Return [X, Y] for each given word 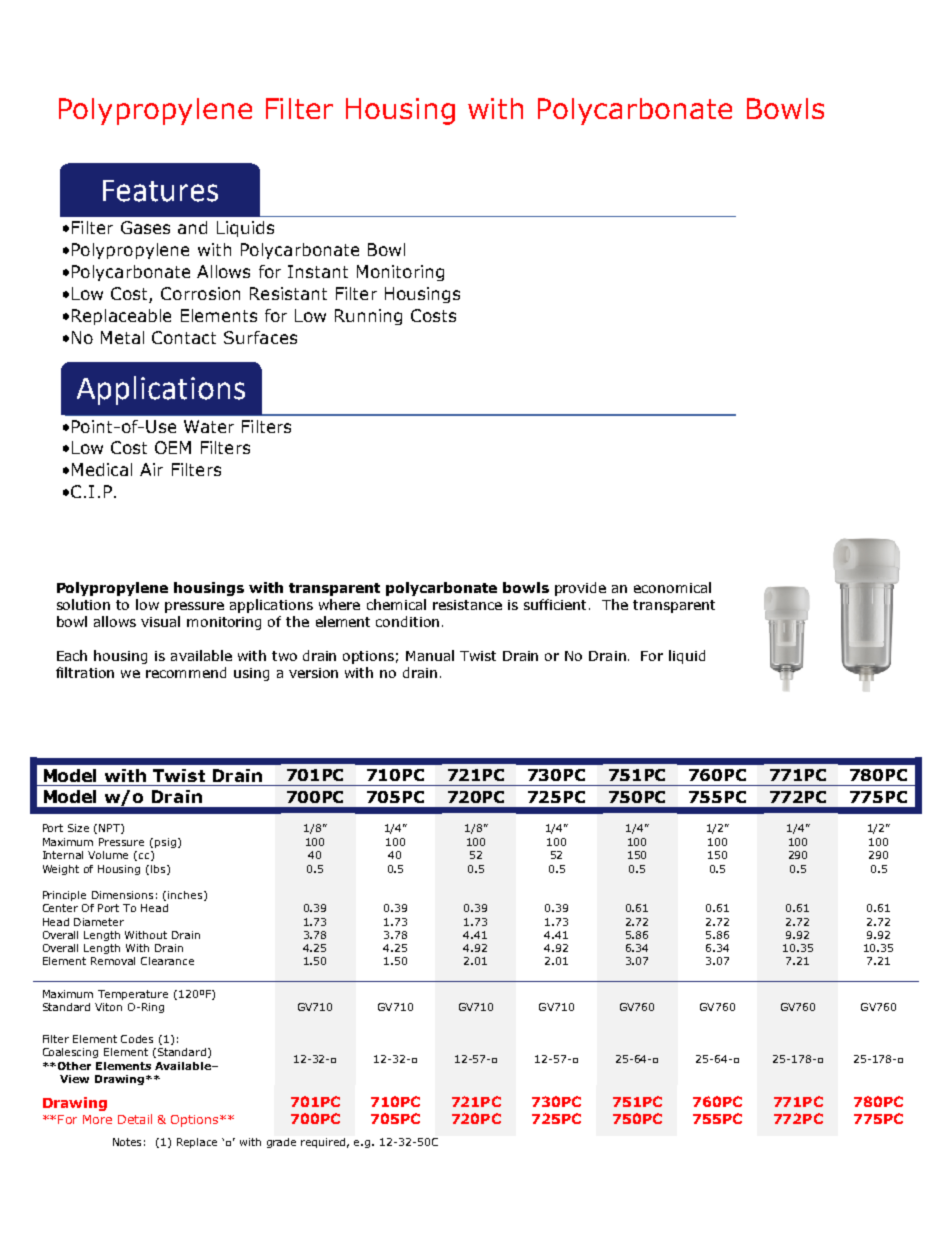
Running [368, 317]
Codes [137, 1039]
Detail [135, 1119]
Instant [318, 271]
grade [281, 1143]
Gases [145, 227]
